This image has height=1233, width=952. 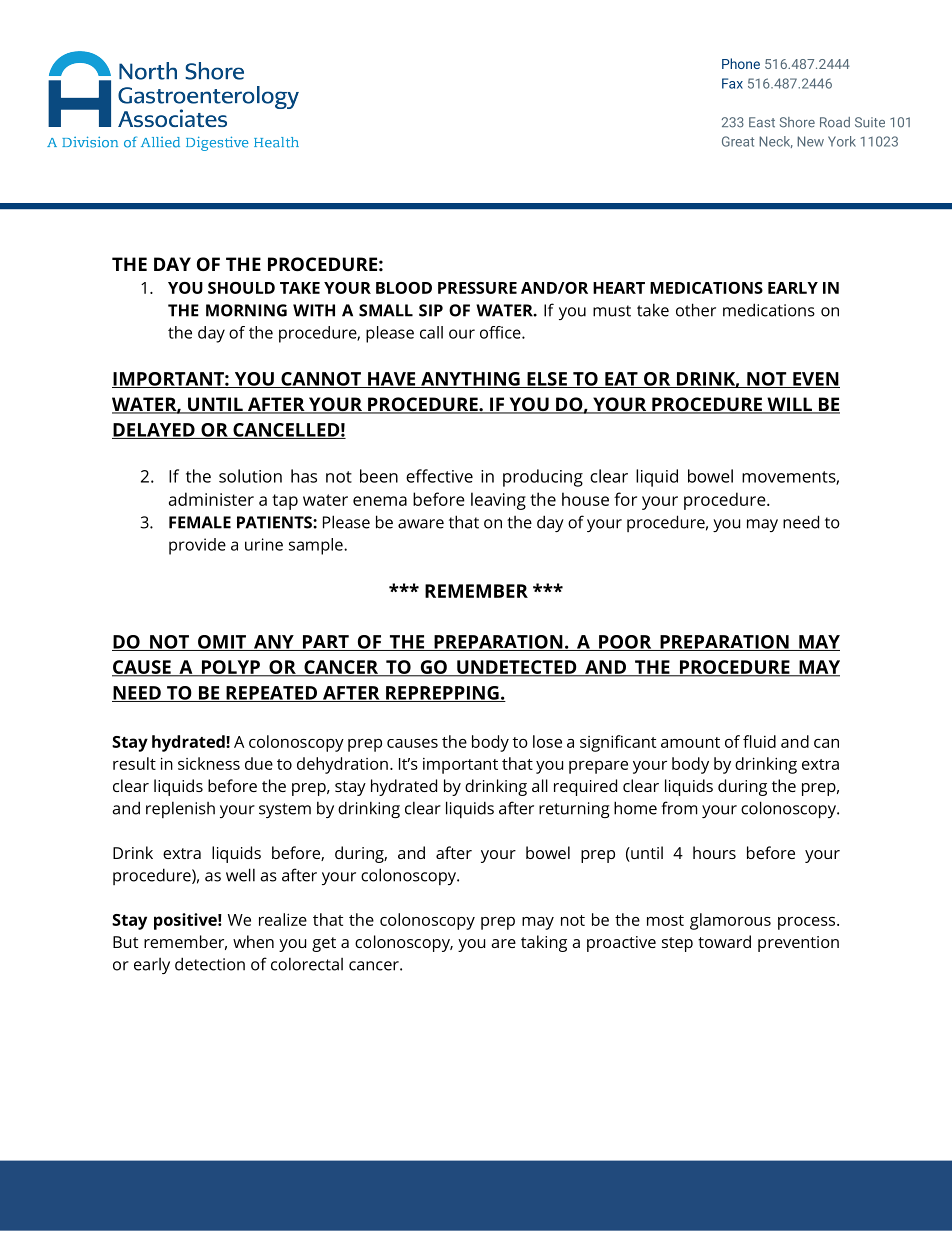 I want to click on PRESSURE, so click(x=477, y=288).
